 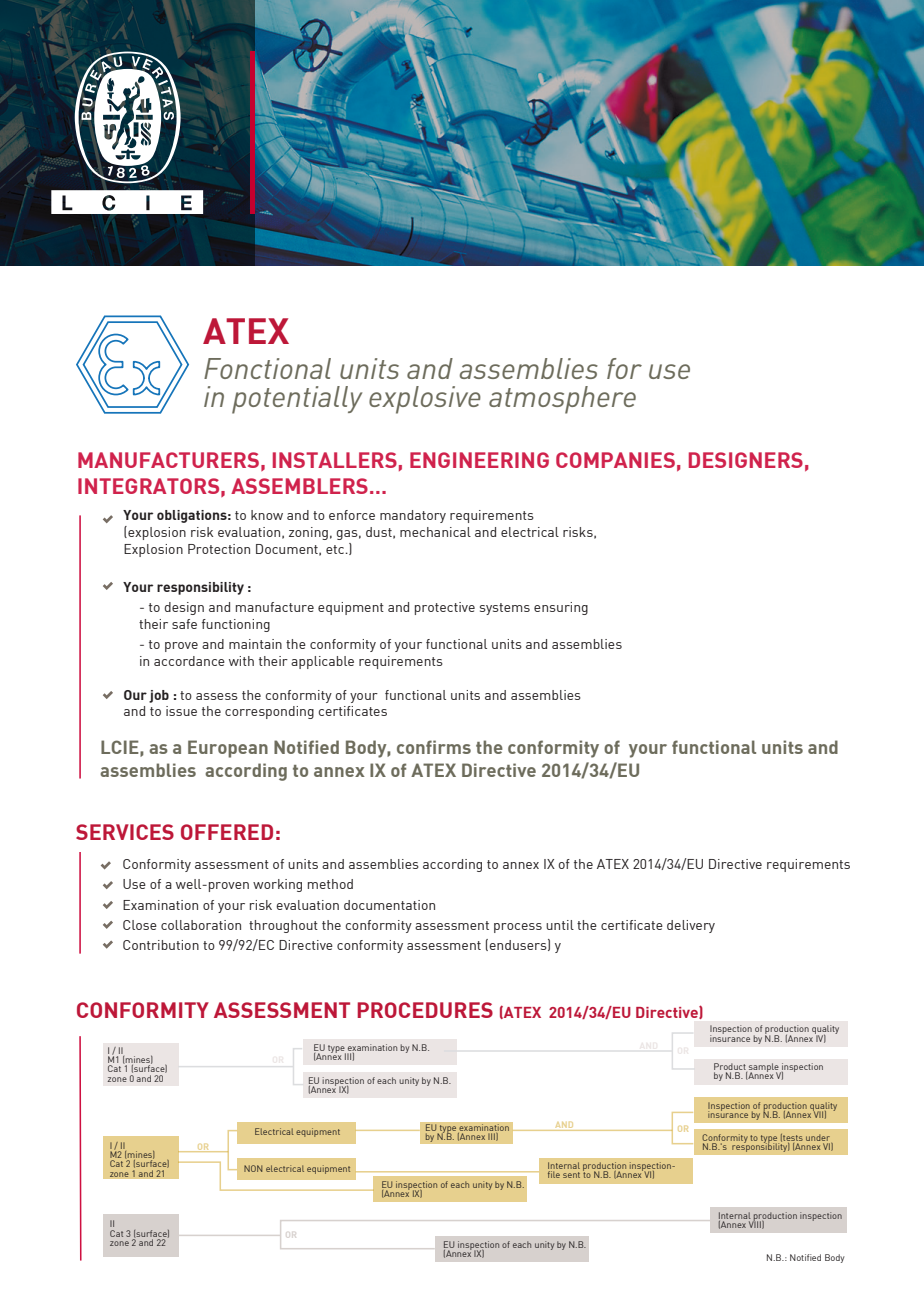 I want to click on explosive, so click(x=425, y=400).
